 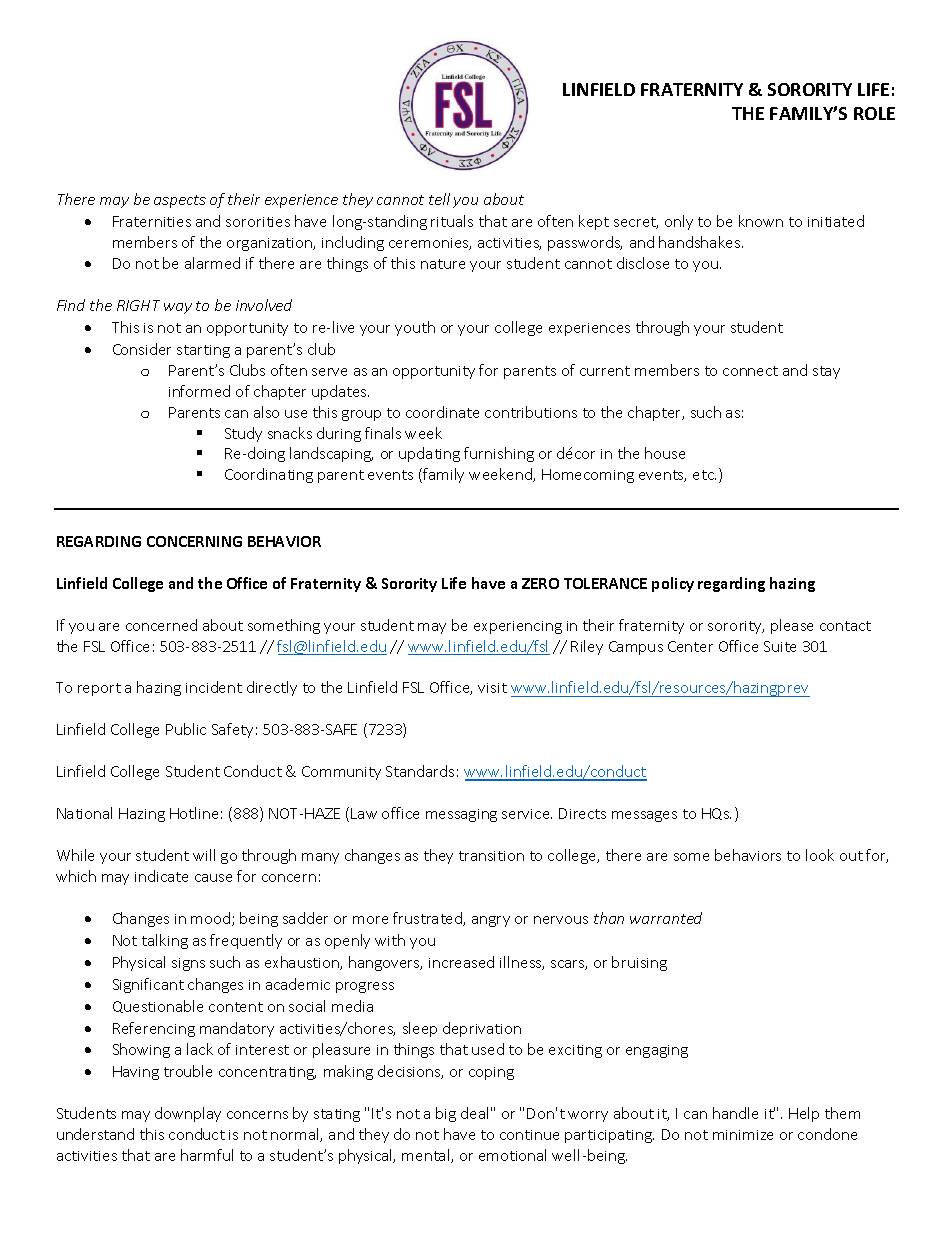 What do you see at coordinates (704, 475) in the screenshot?
I see `etc` at bounding box center [704, 475].
